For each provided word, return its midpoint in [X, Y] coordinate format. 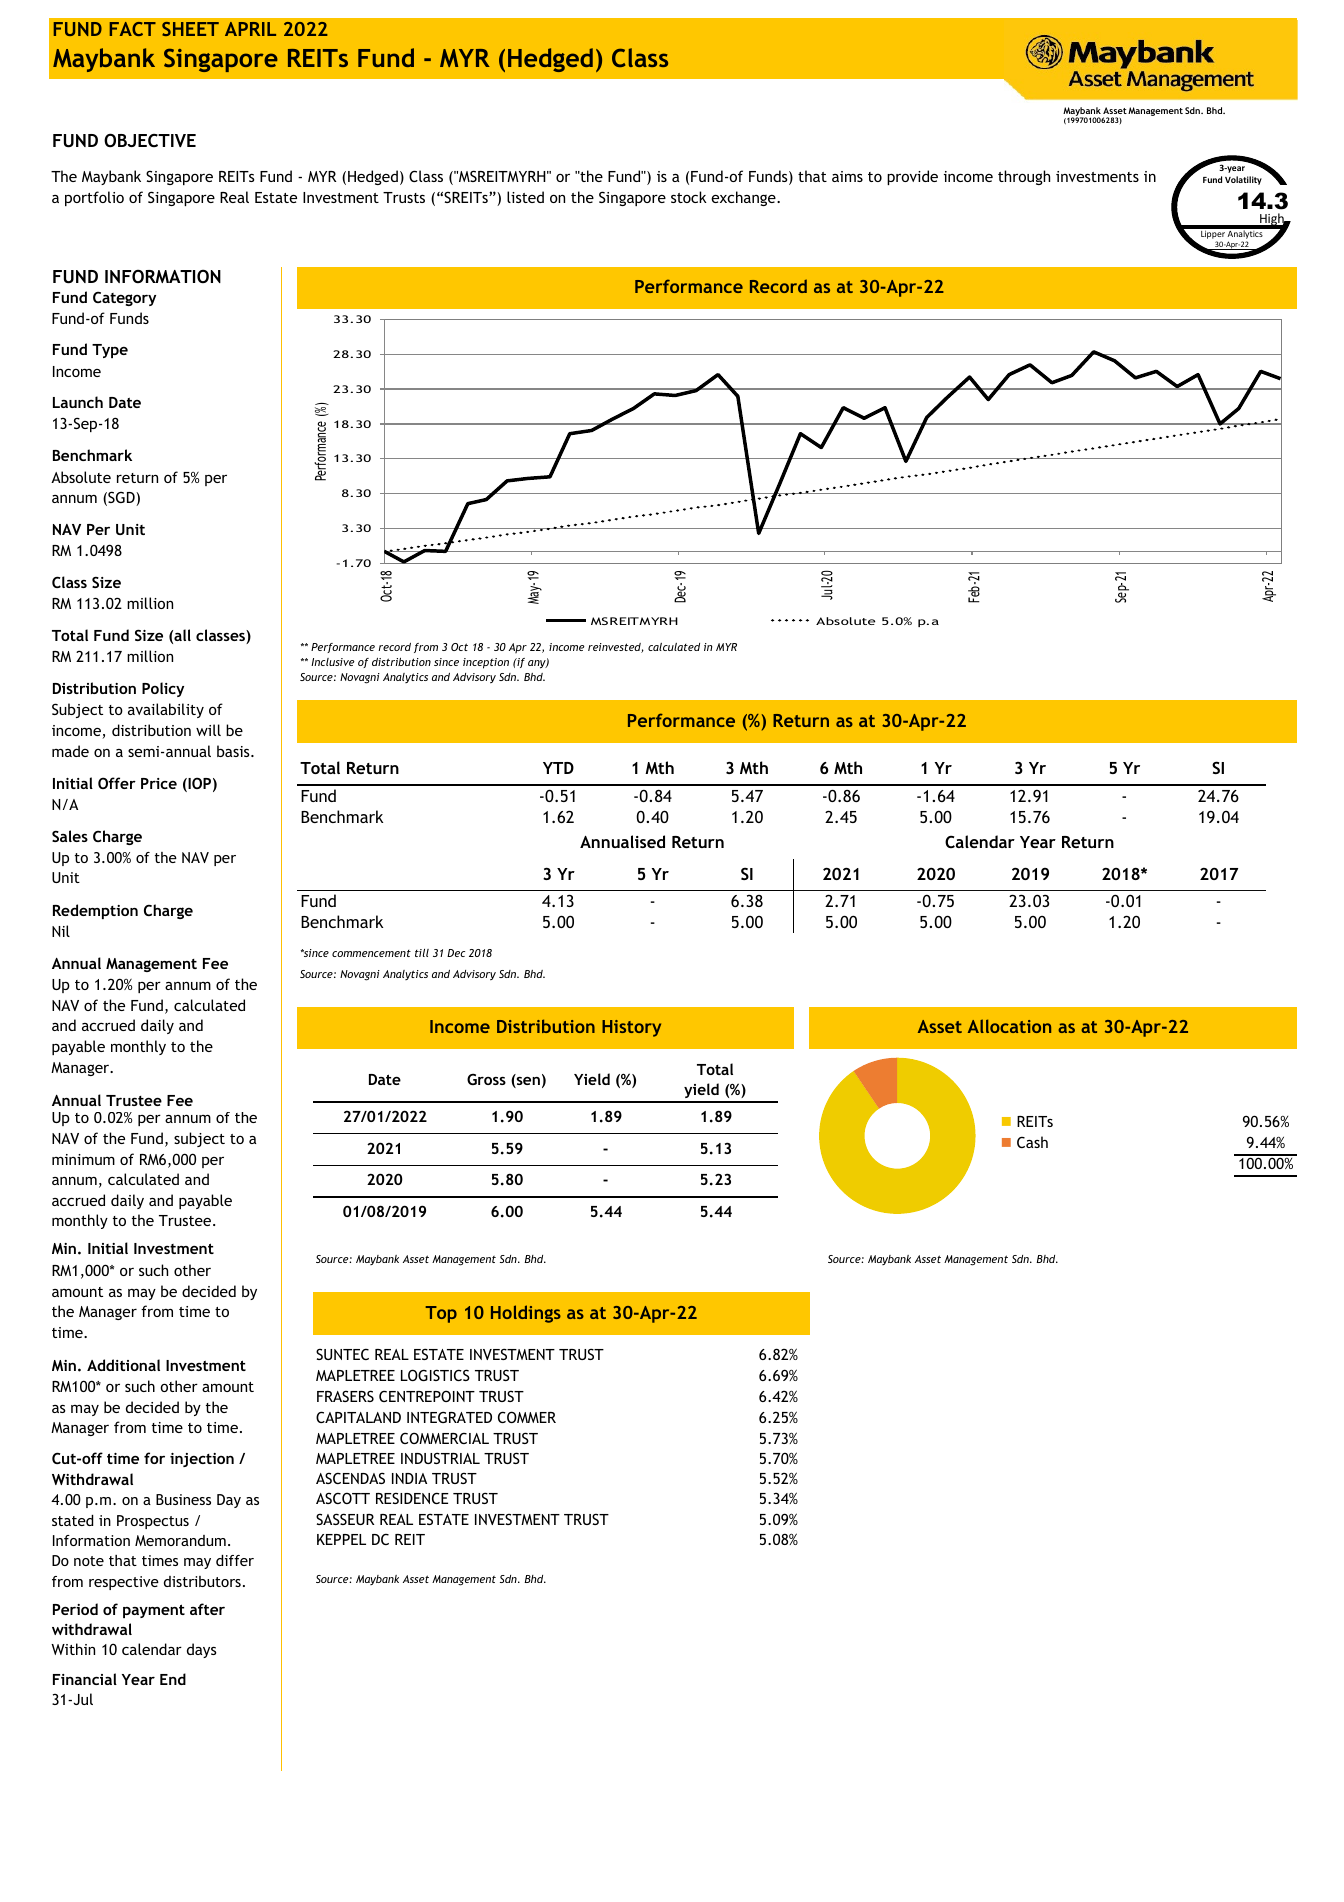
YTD [558, 768]
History [631, 1028]
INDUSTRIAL [440, 1458]
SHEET [190, 29]
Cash [1032, 1142]
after [207, 1609]
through [1024, 177]
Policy [163, 689]
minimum [83, 1159]
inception [486, 663]
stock [689, 197]
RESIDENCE [412, 1498]
